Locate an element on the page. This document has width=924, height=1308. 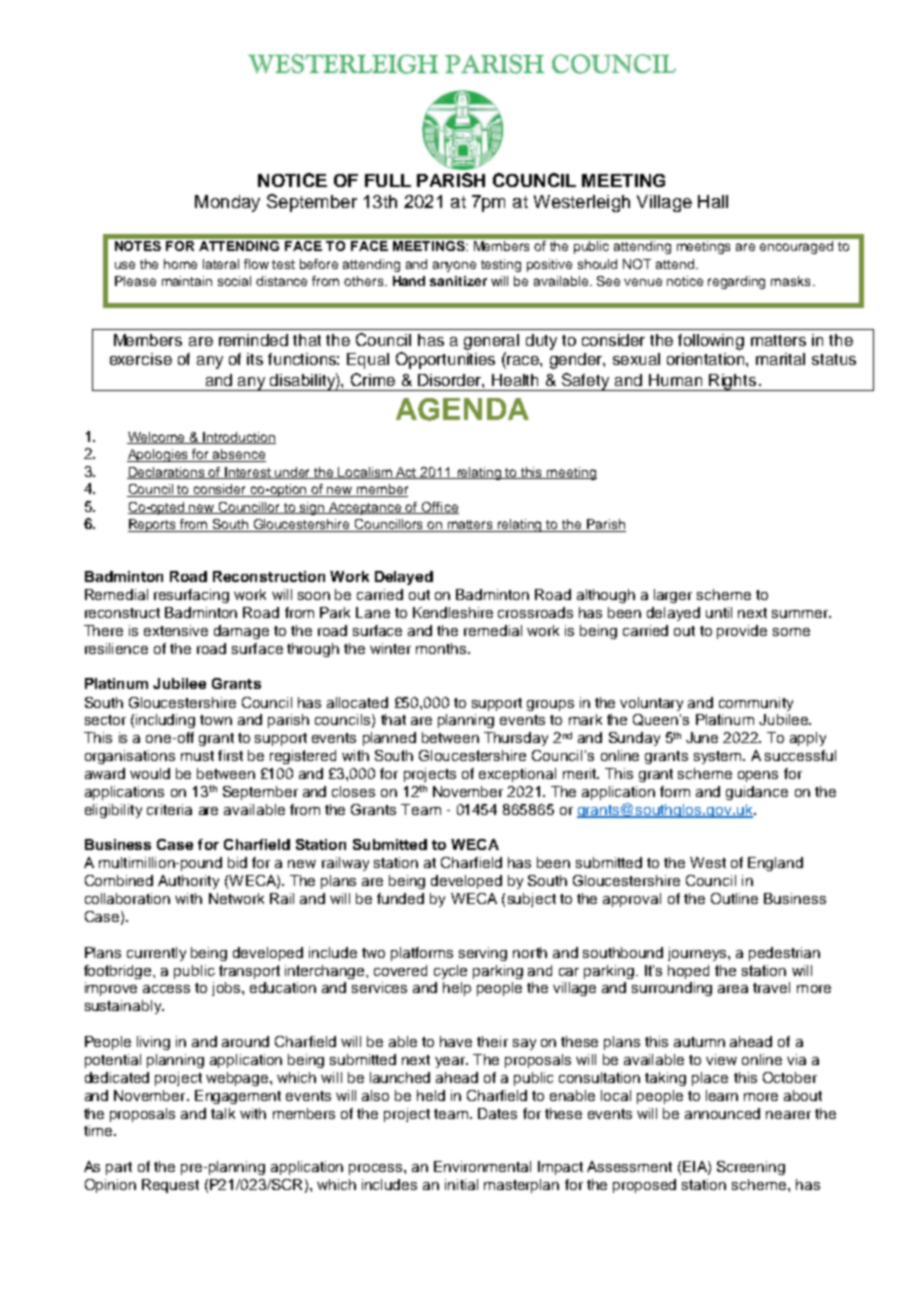
anyone is located at coordinates (454, 266).
